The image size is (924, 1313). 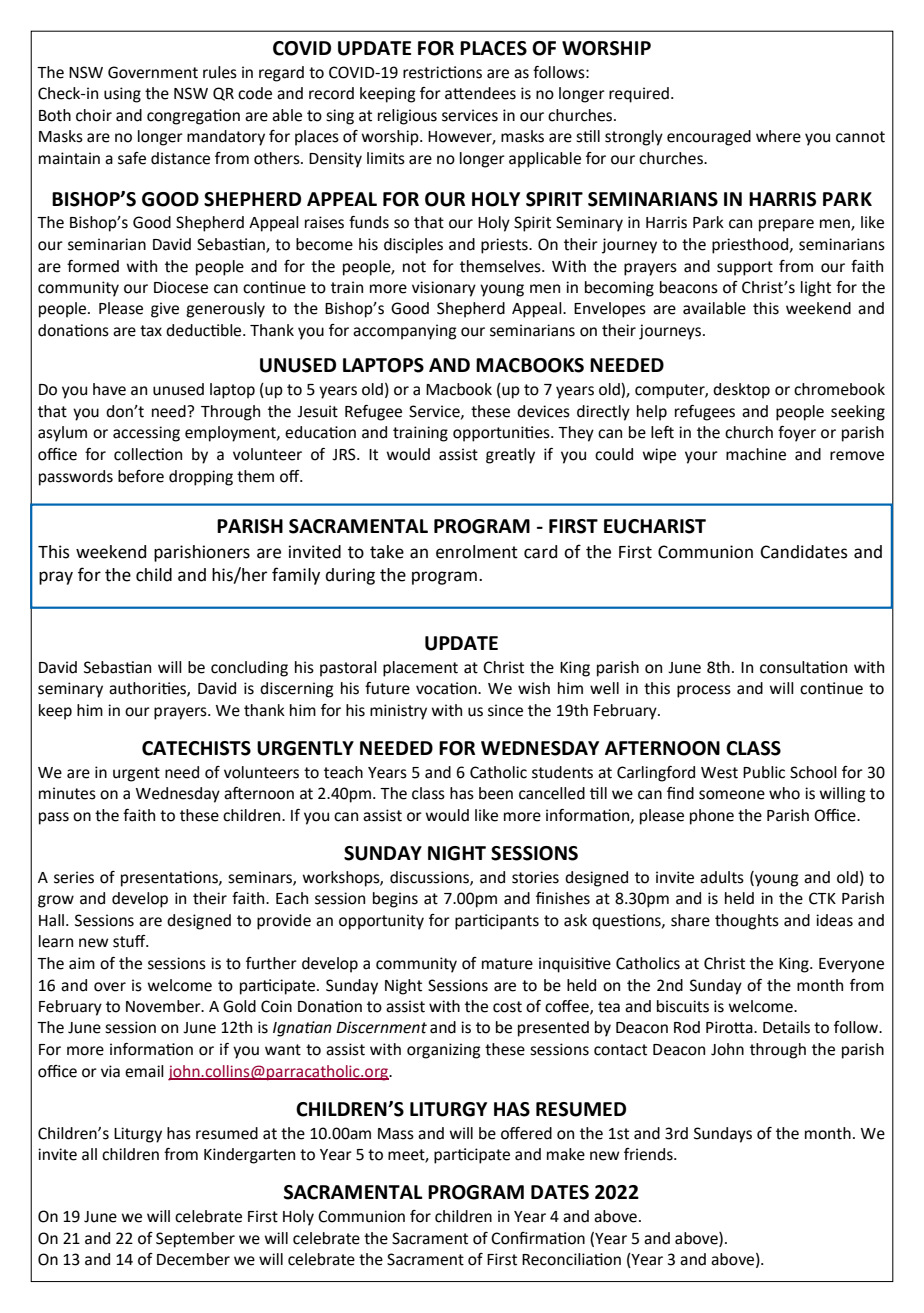 What do you see at coordinates (535, 877) in the document?
I see `stories` at bounding box center [535, 877].
